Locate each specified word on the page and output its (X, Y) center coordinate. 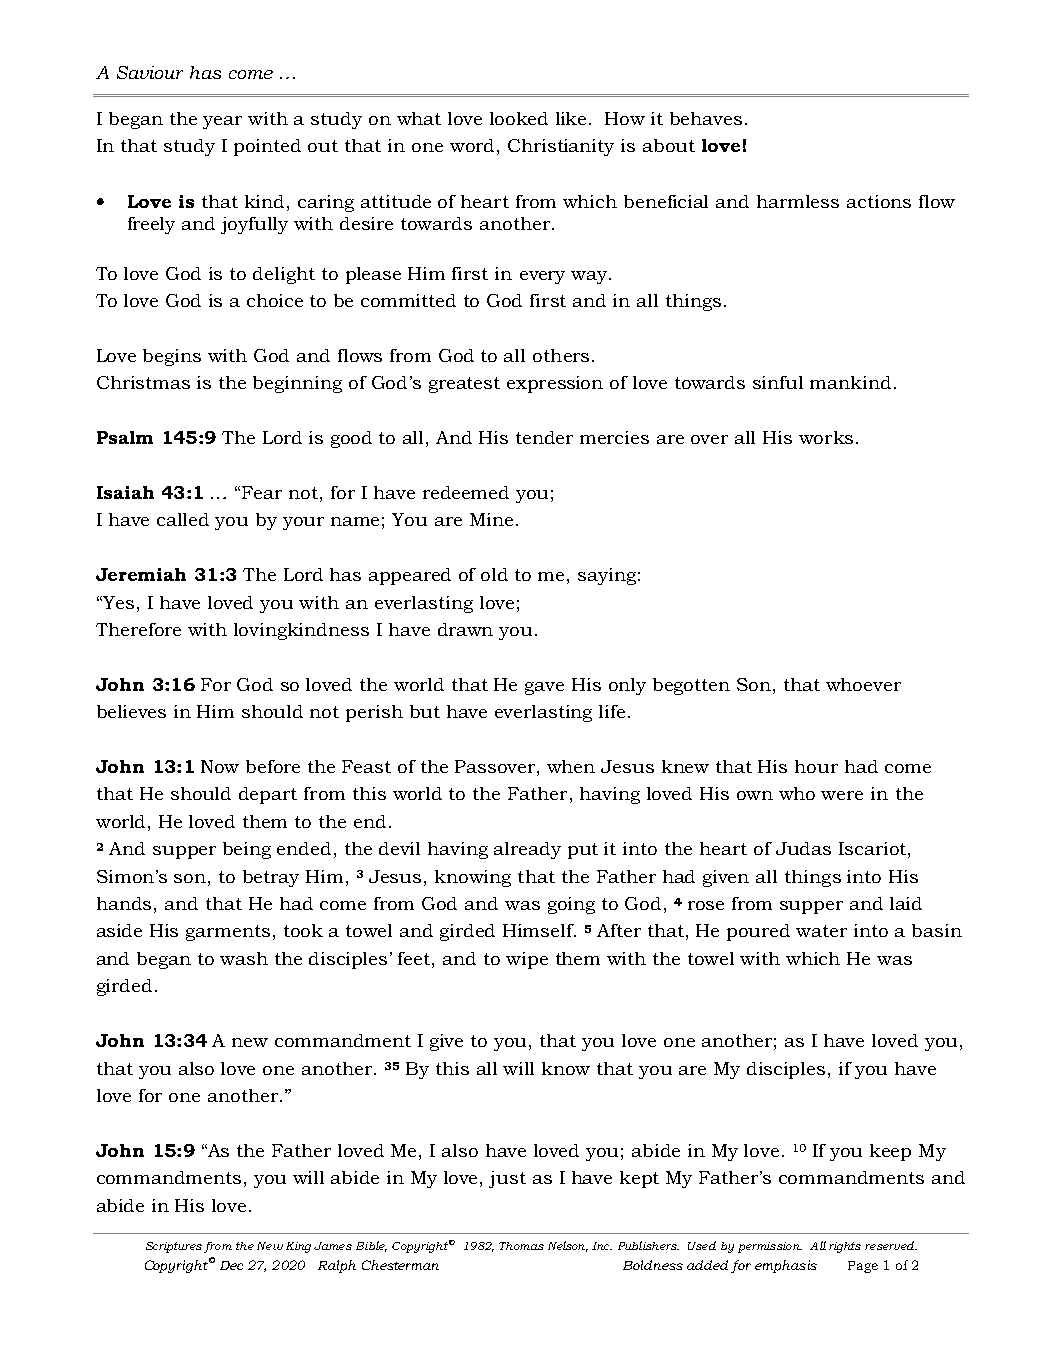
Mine (491, 519)
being (247, 850)
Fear (262, 492)
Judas (803, 848)
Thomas (521, 1246)
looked (519, 118)
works (826, 437)
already (527, 850)
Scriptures (174, 1247)
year (222, 122)
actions (879, 201)
